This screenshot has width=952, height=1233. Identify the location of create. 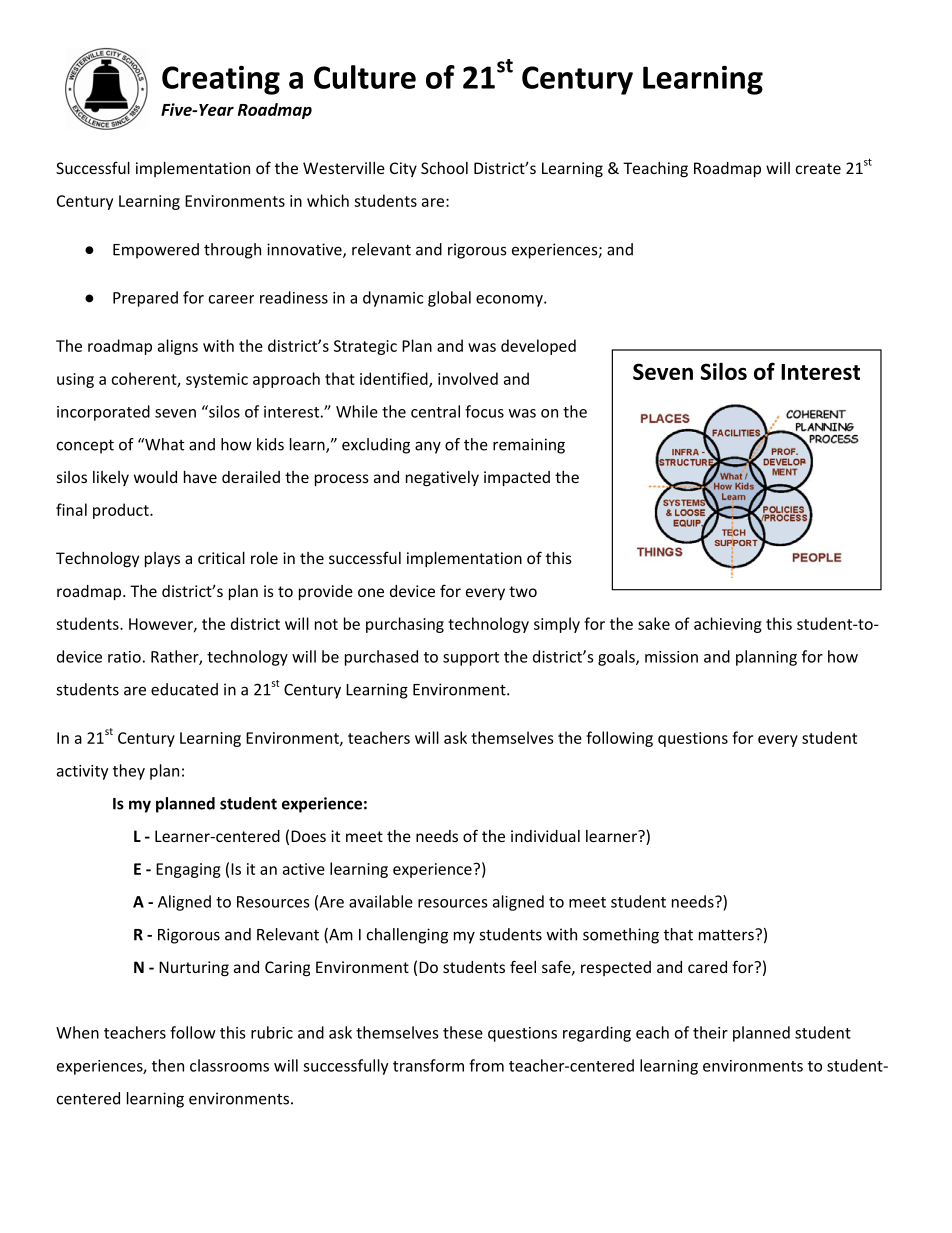
(818, 168).
